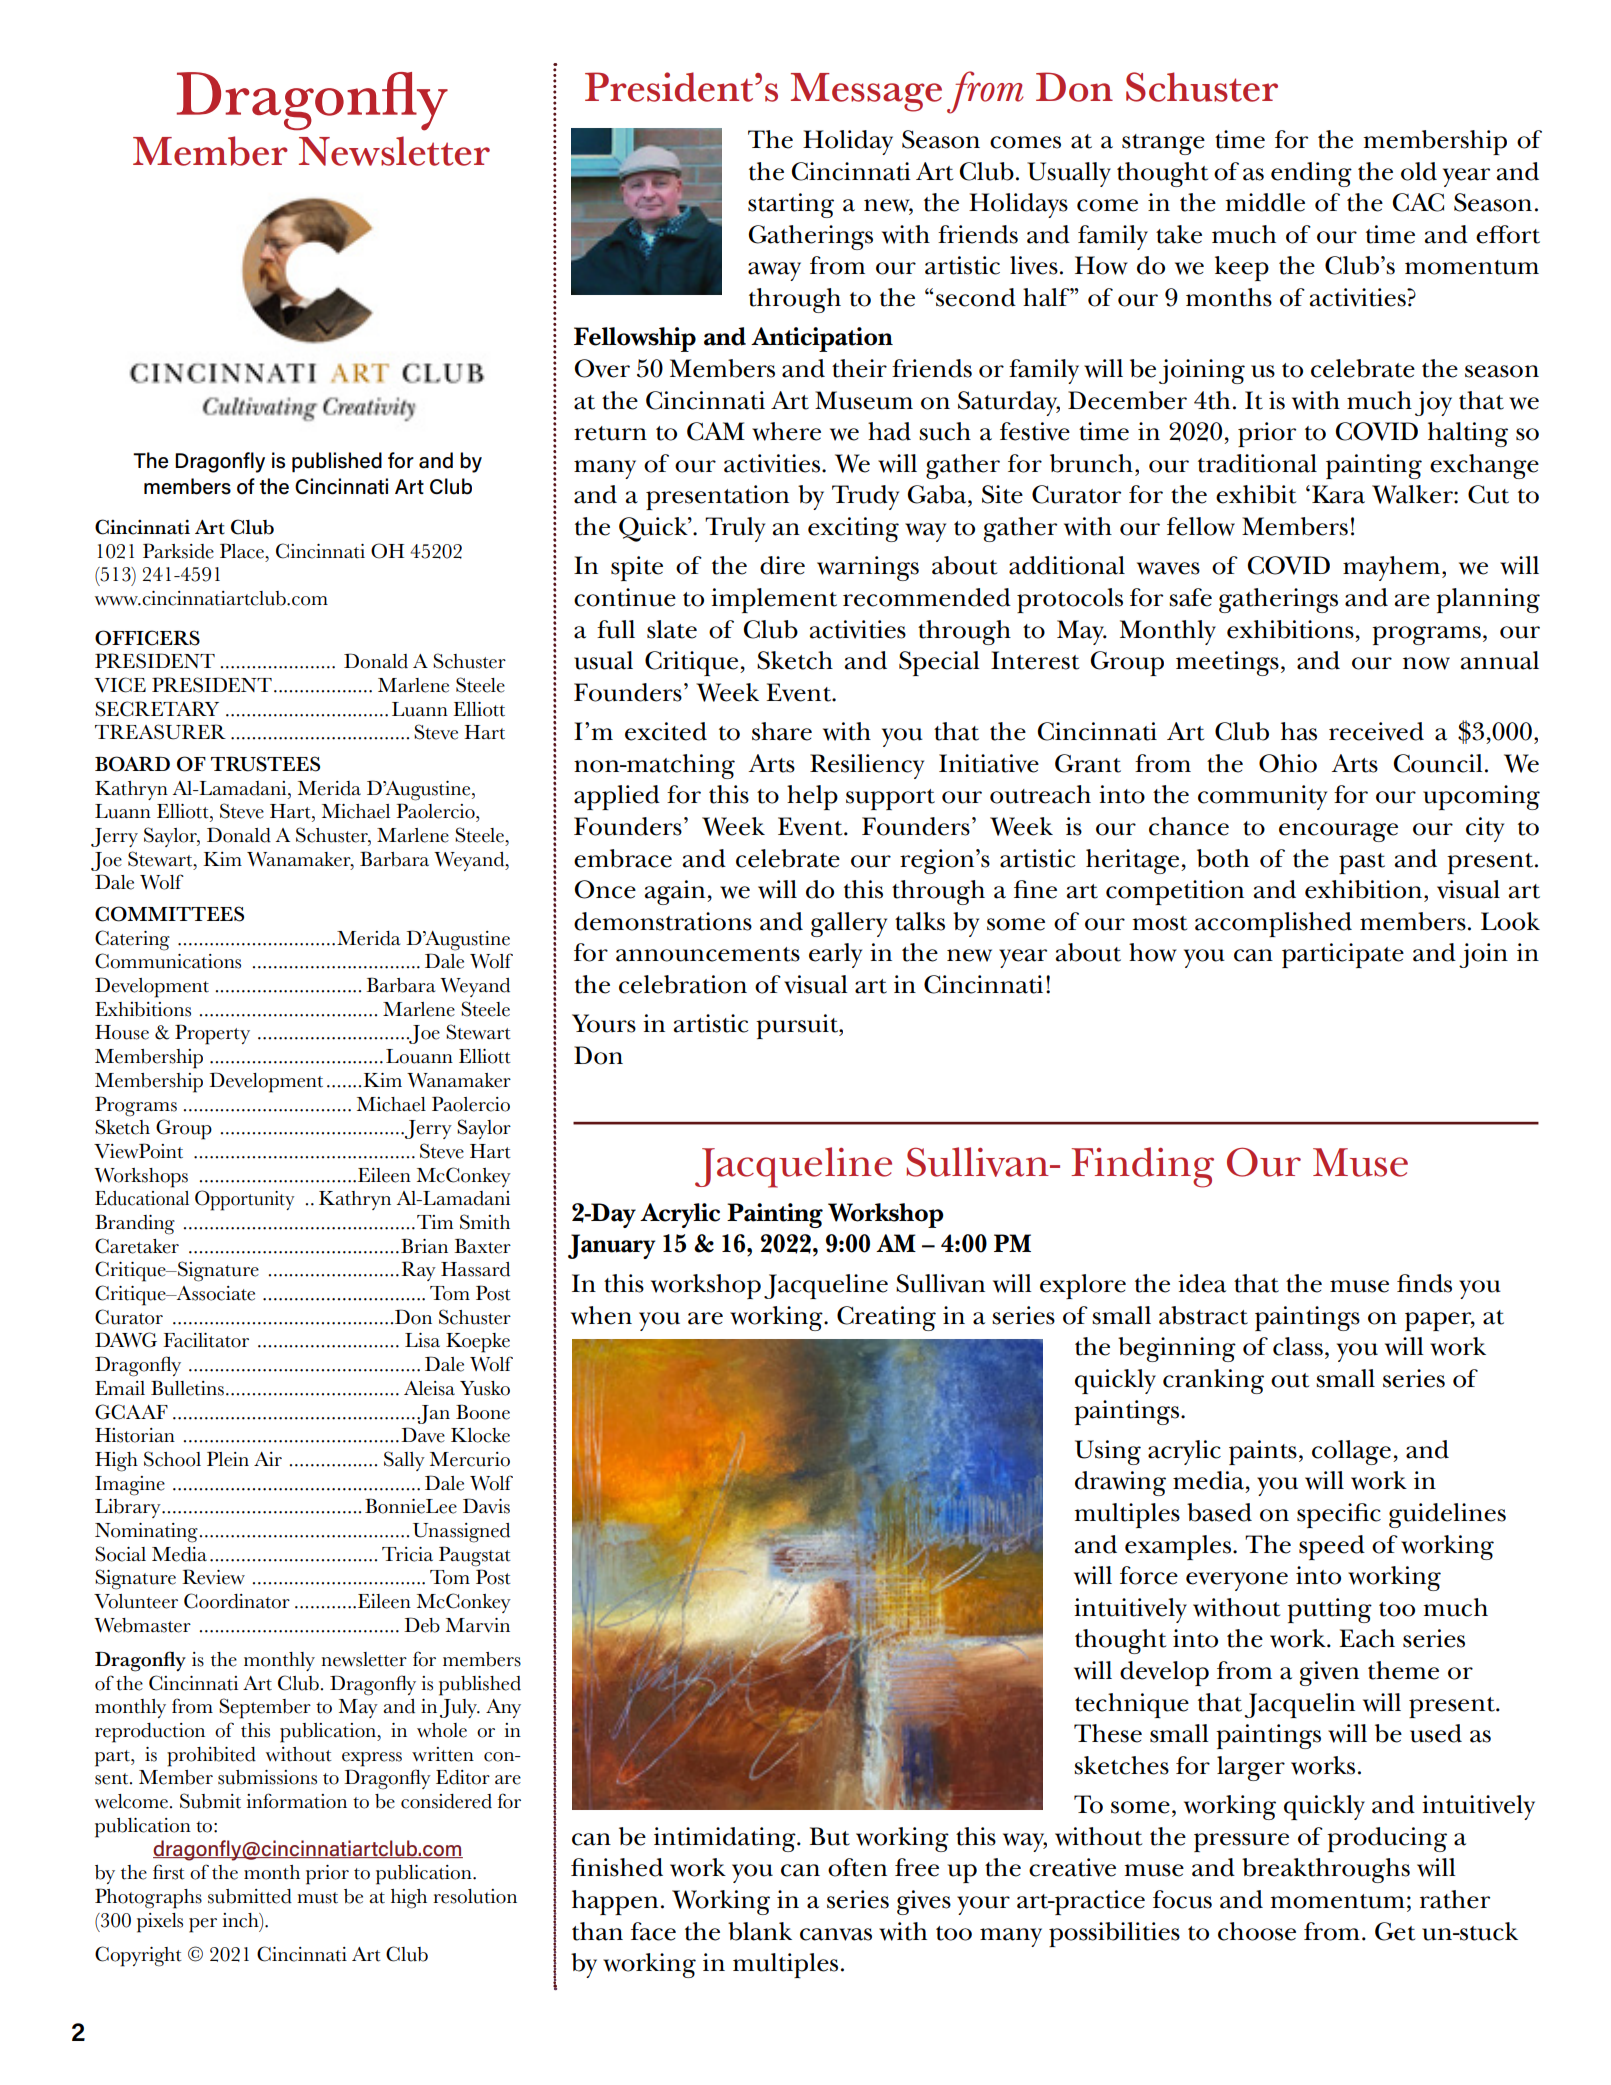 The image size is (1611, 2085). Describe the element at coordinates (835, 955) in the page. I see `early` at that location.
